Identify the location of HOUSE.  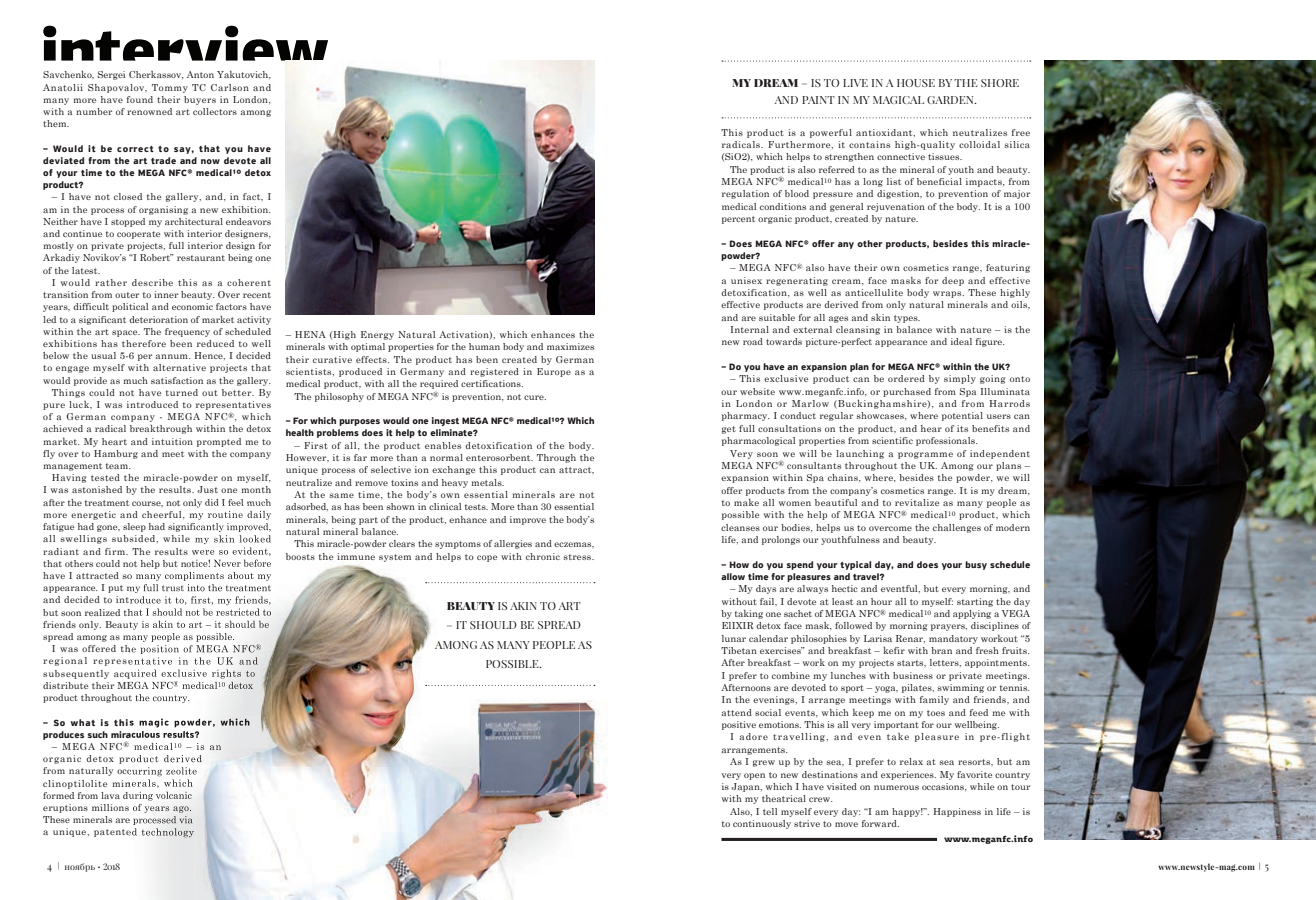
(916, 83).
